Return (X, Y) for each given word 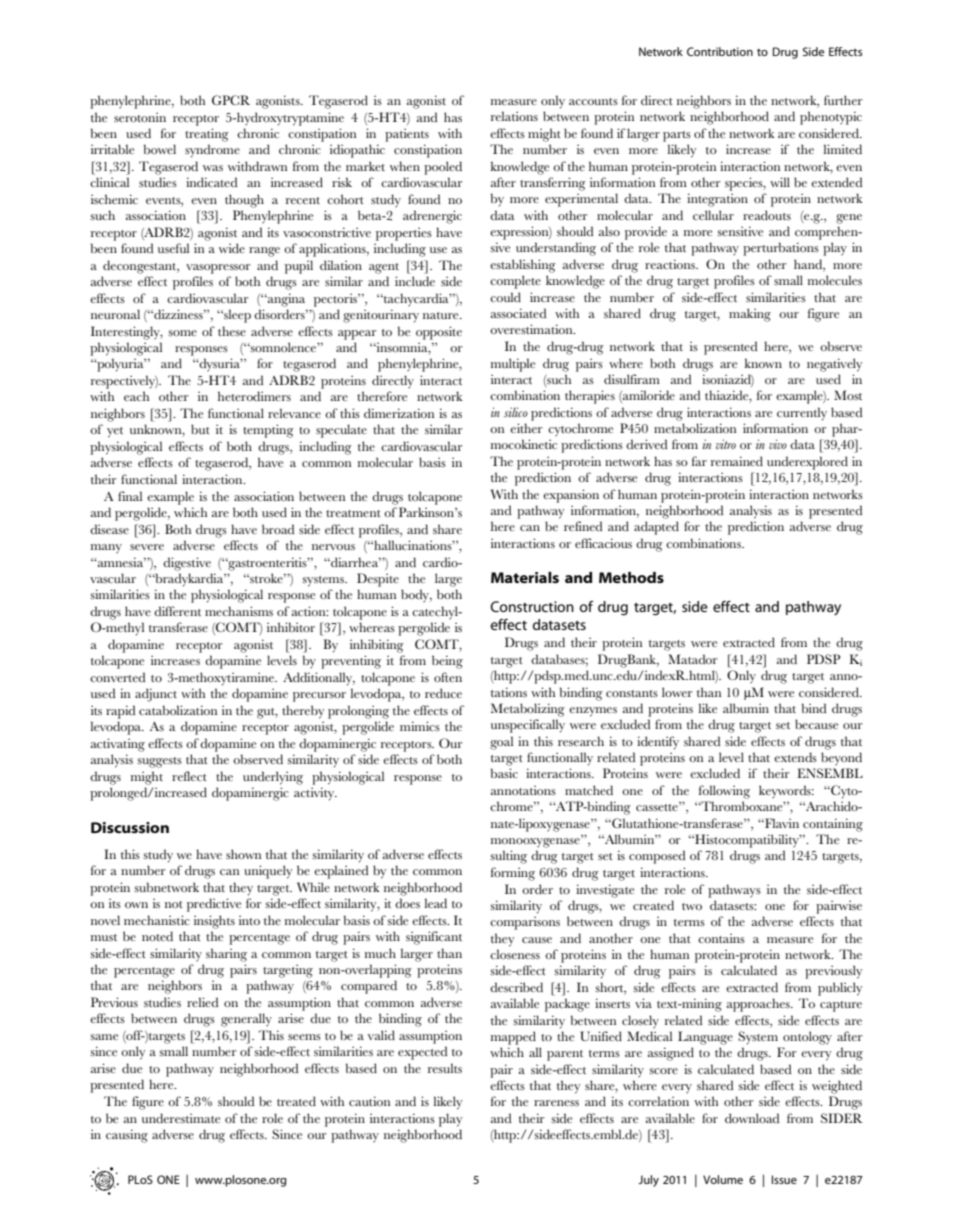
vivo (778, 444)
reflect (189, 776)
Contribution (720, 51)
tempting (268, 431)
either (526, 428)
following (724, 792)
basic (504, 773)
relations (514, 116)
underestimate (181, 1118)
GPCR (231, 100)
